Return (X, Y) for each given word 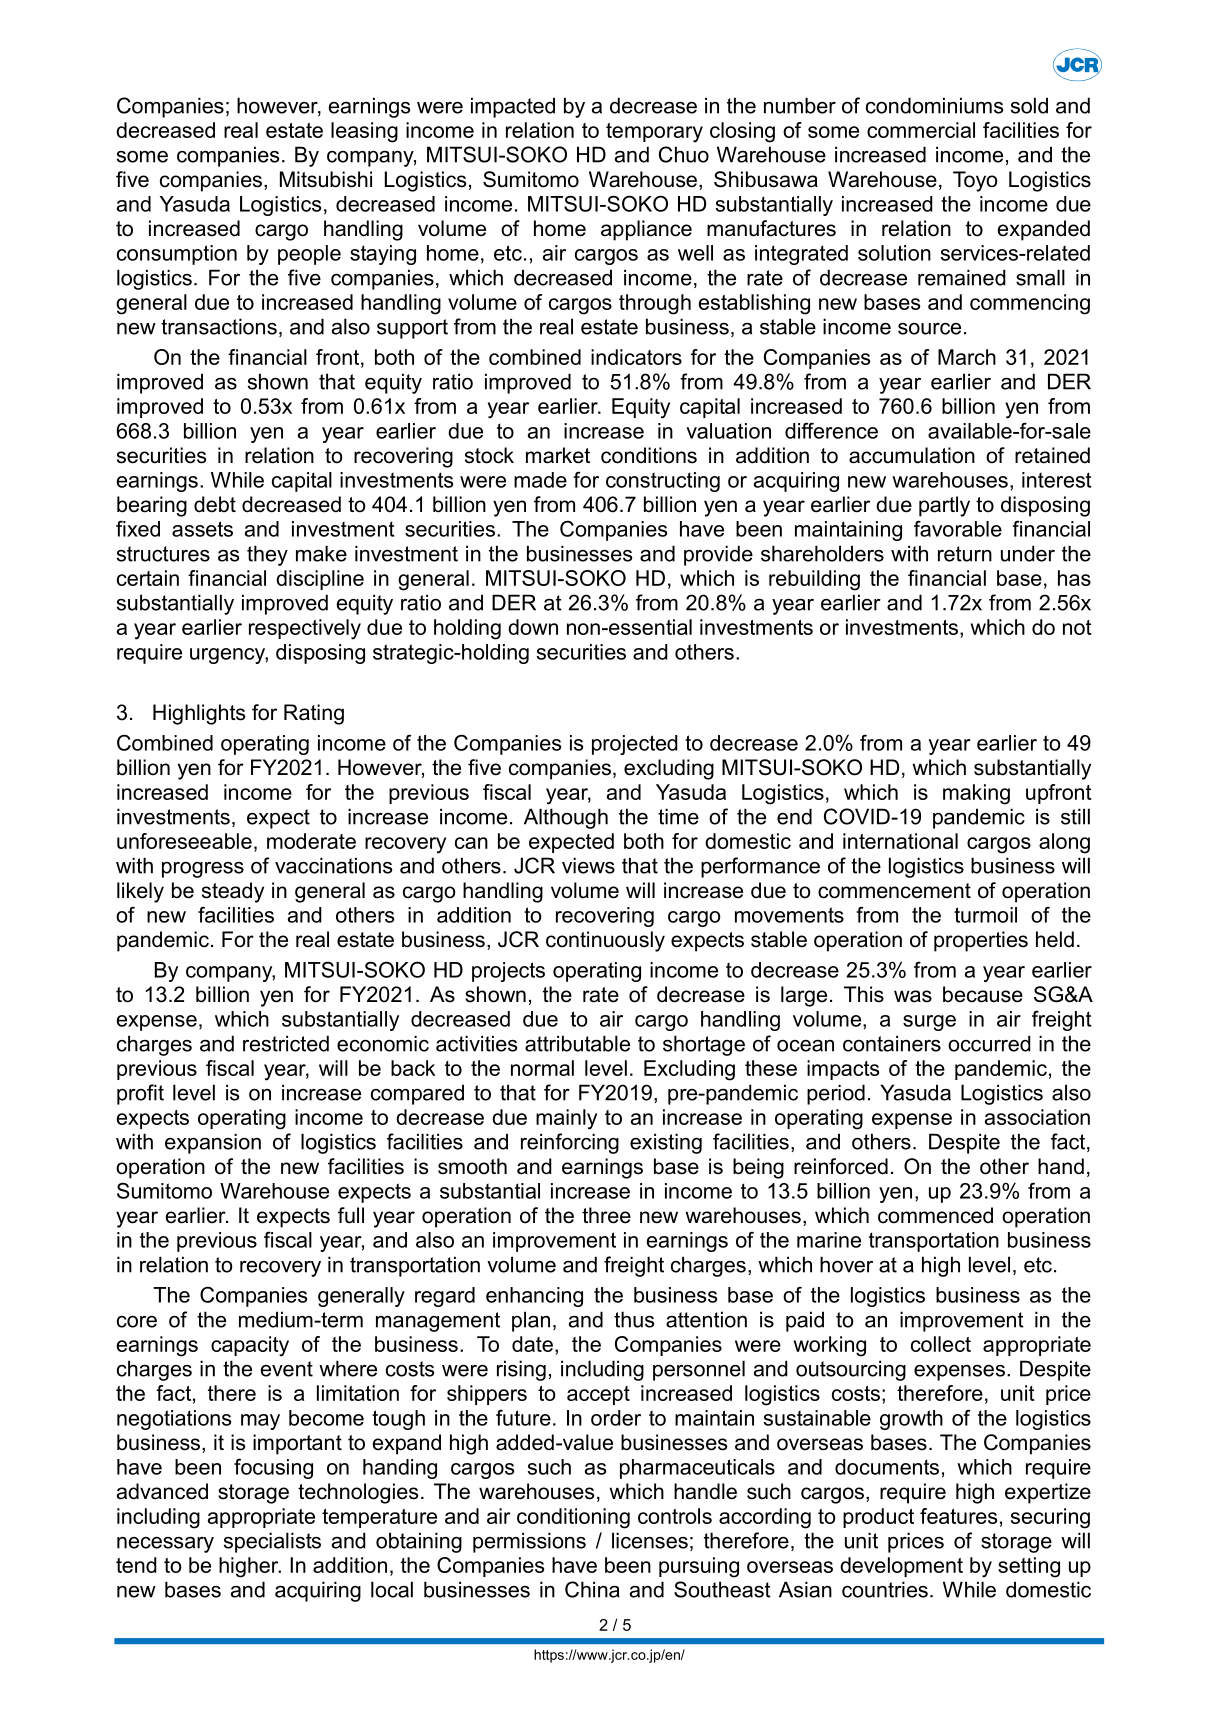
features (958, 1516)
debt (215, 504)
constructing (663, 482)
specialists (272, 1542)
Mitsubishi (326, 179)
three (606, 1215)
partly (944, 506)
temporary (654, 133)
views (588, 865)
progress (203, 870)
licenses (650, 1540)
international (900, 841)
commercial (921, 130)
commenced (935, 1215)
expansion (213, 1143)
